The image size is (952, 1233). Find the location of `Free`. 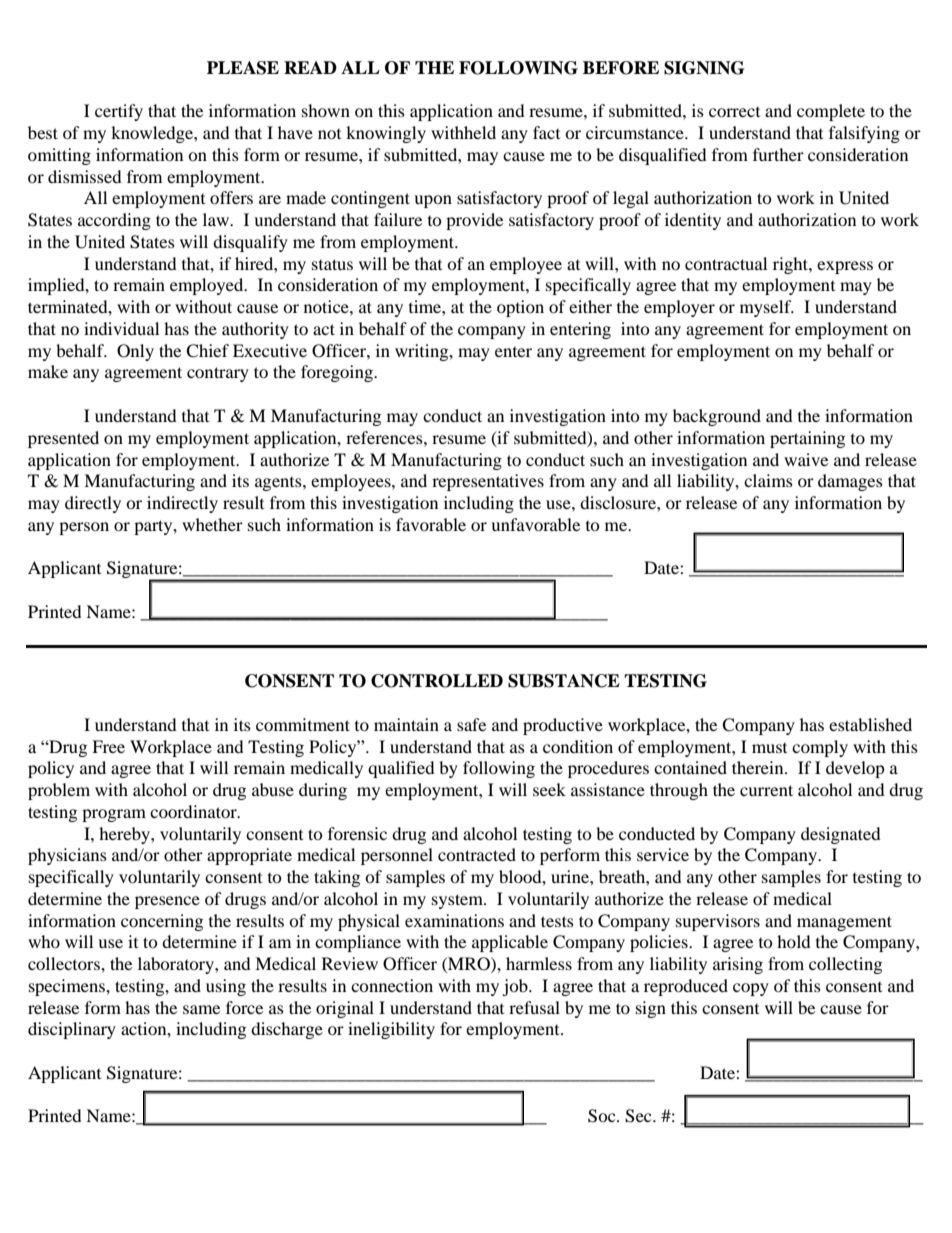

Free is located at coordinates (108, 746).
